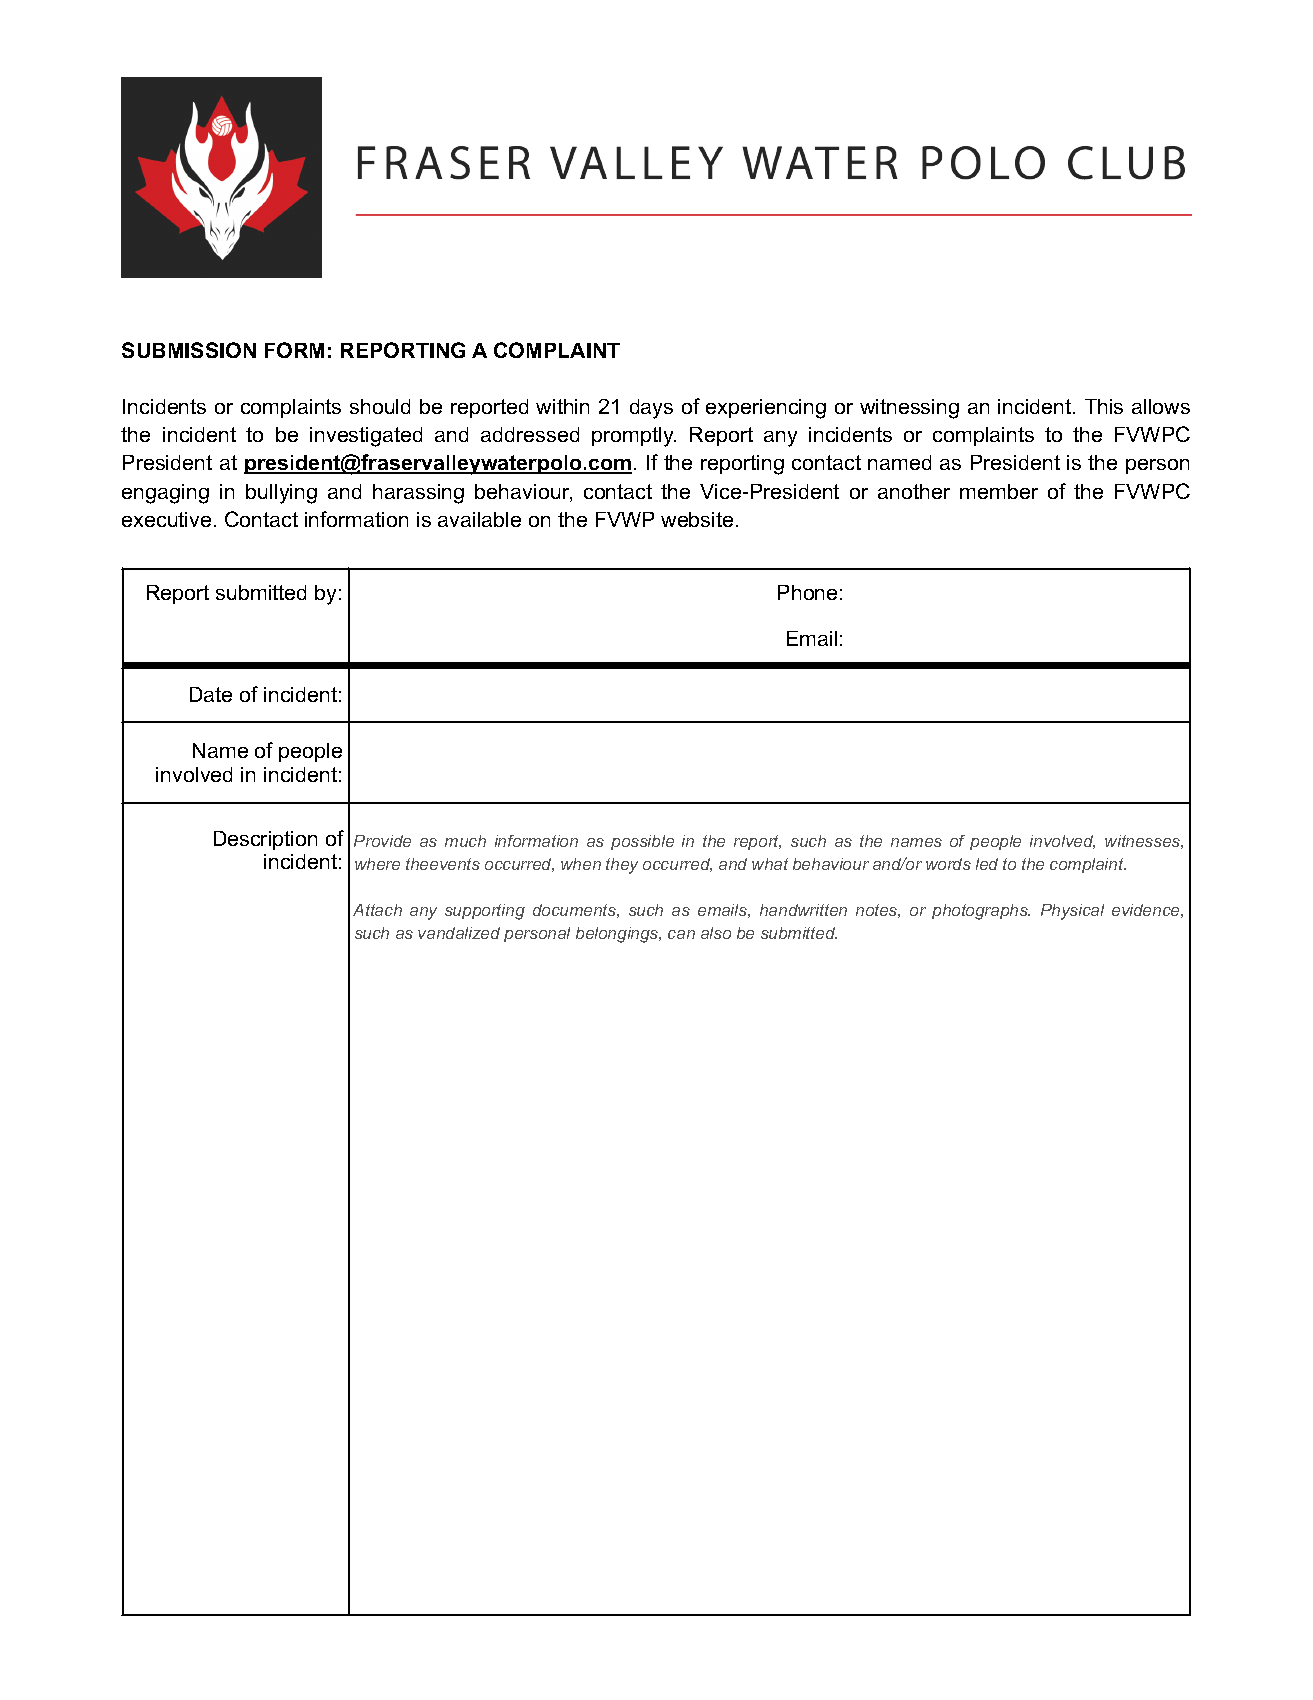 The height and width of the screenshot is (1700, 1313). What do you see at coordinates (211, 694) in the screenshot?
I see `Date` at bounding box center [211, 694].
